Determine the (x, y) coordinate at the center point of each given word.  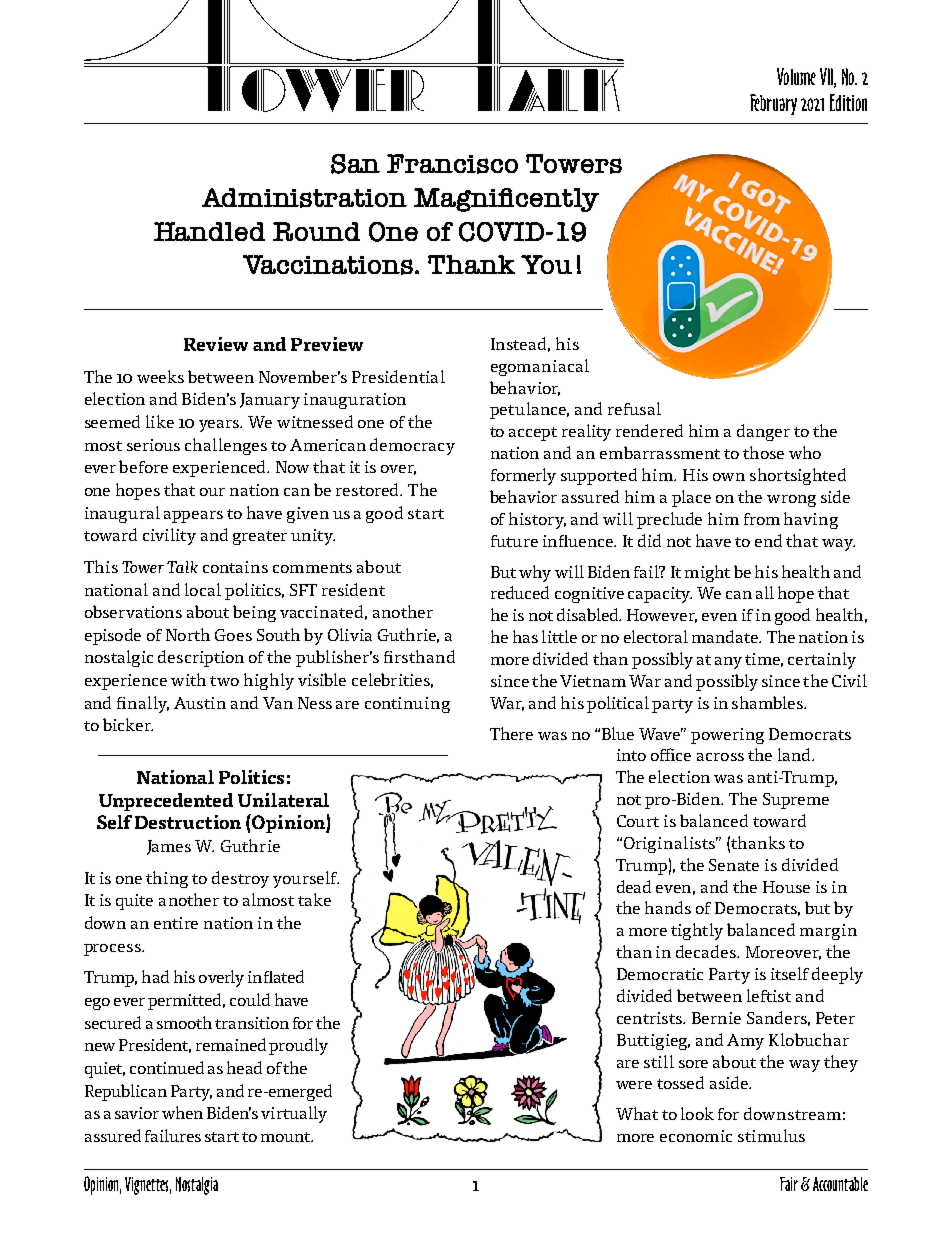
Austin (200, 703)
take (314, 899)
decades (707, 951)
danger (763, 432)
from (762, 519)
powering (727, 736)
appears (193, 517)
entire (176, 923)
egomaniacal (540, 367)
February (773, 104)
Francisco (452, 164)
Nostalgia (197, 1186)
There (511, 733)
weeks (160, 376)
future (514, 541)
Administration (304, 198)
